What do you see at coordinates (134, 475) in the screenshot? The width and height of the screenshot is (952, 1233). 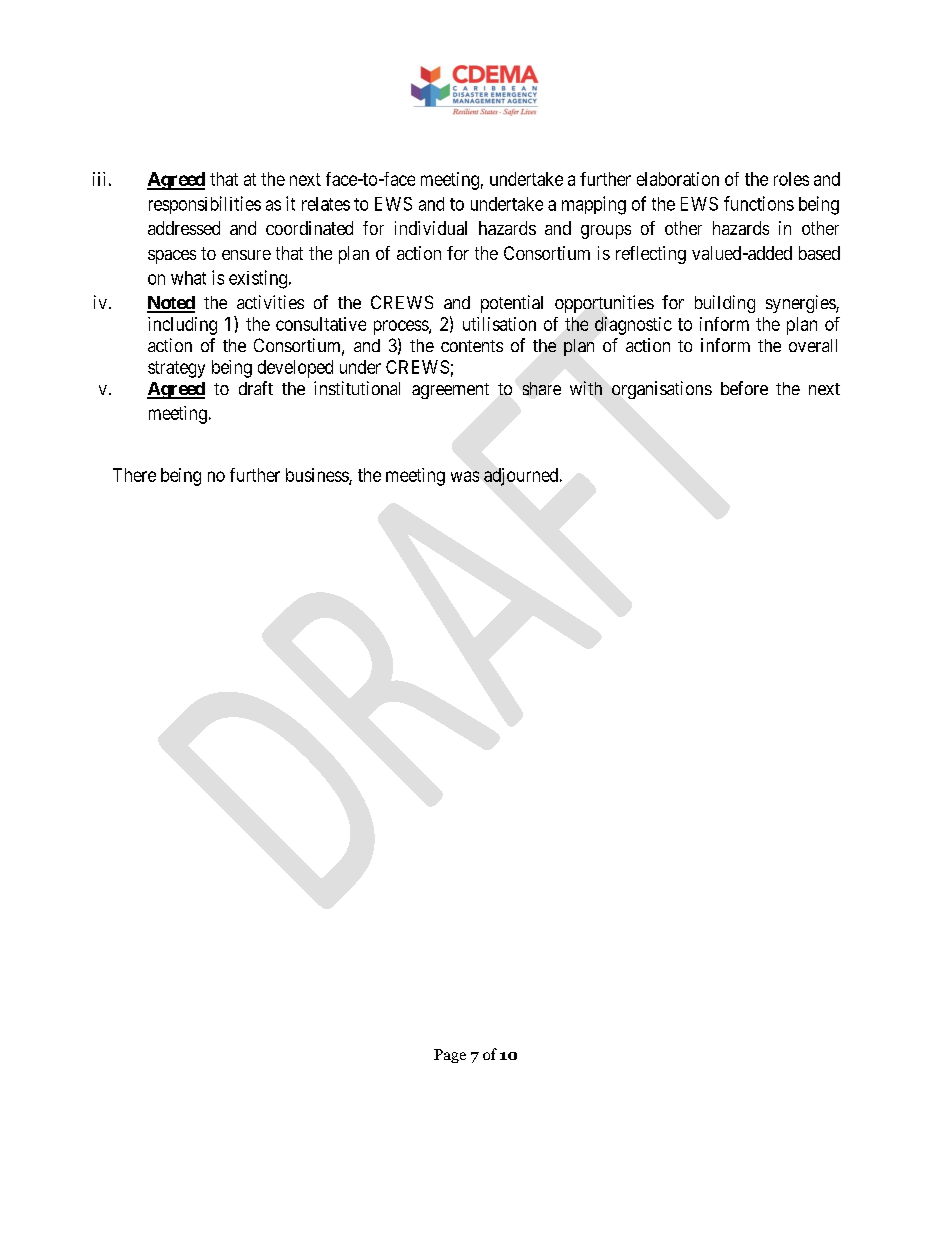 I see `There` at bounding box center [134, 475].
